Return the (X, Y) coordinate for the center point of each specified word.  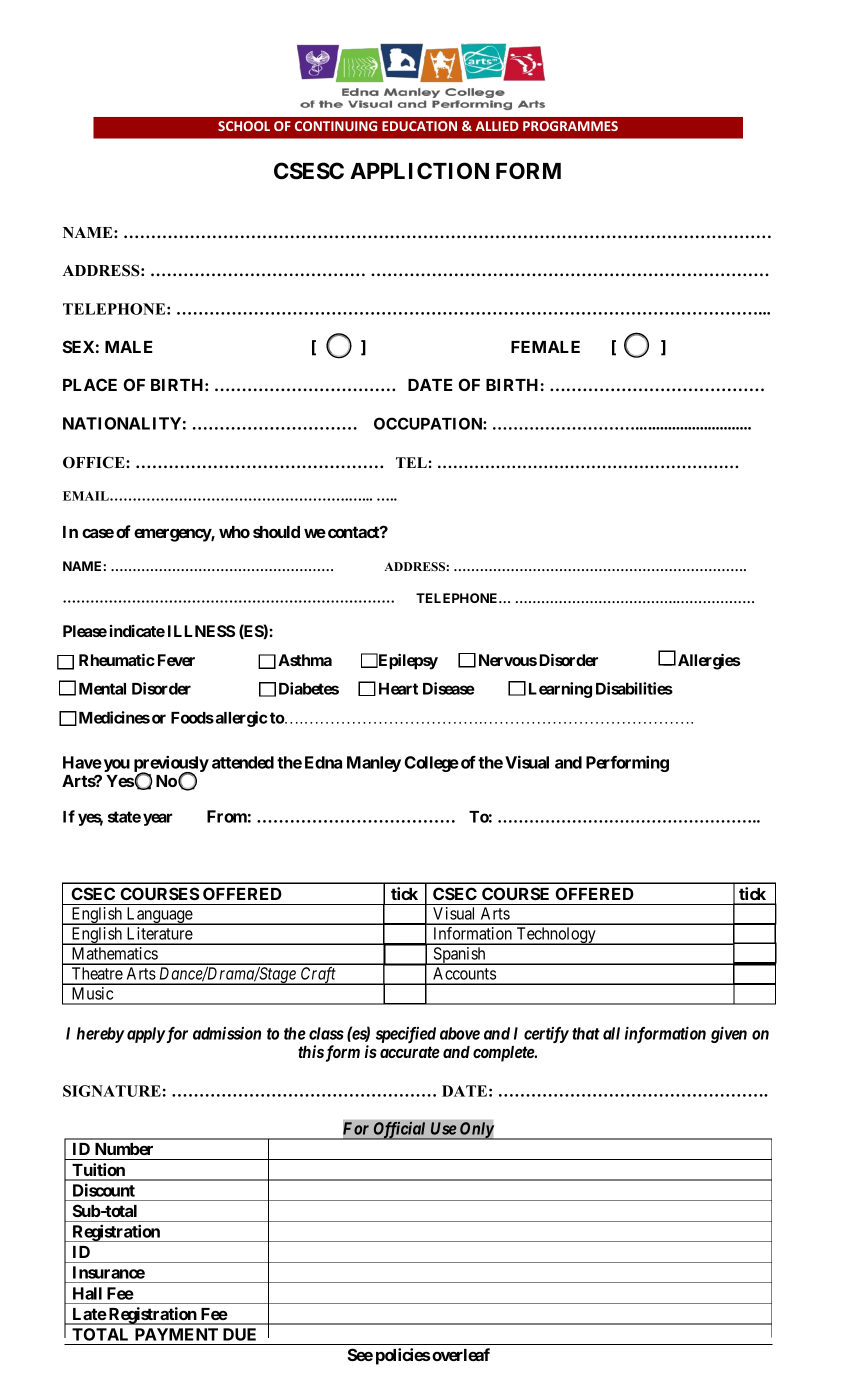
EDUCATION (419, 126)
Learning (560, 690)
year (158, 819)
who (234, 532)
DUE (239, 1334)
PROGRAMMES (570, 126)
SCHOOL (244, 126)
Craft (318, 976)
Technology (556, 936)
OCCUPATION (429, 423)
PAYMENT (176, 1334)
